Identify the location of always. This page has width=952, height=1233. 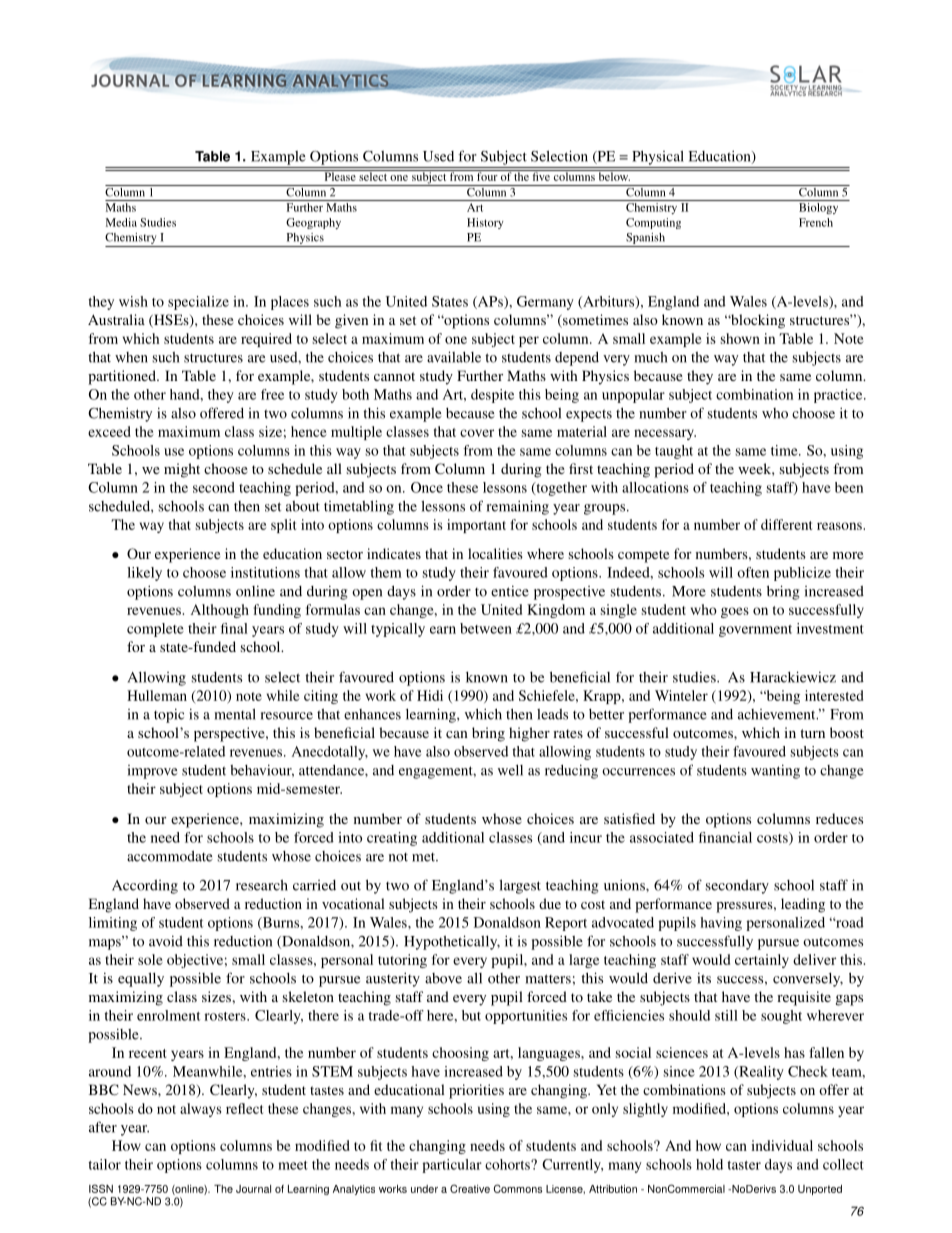
(200, 1110).
